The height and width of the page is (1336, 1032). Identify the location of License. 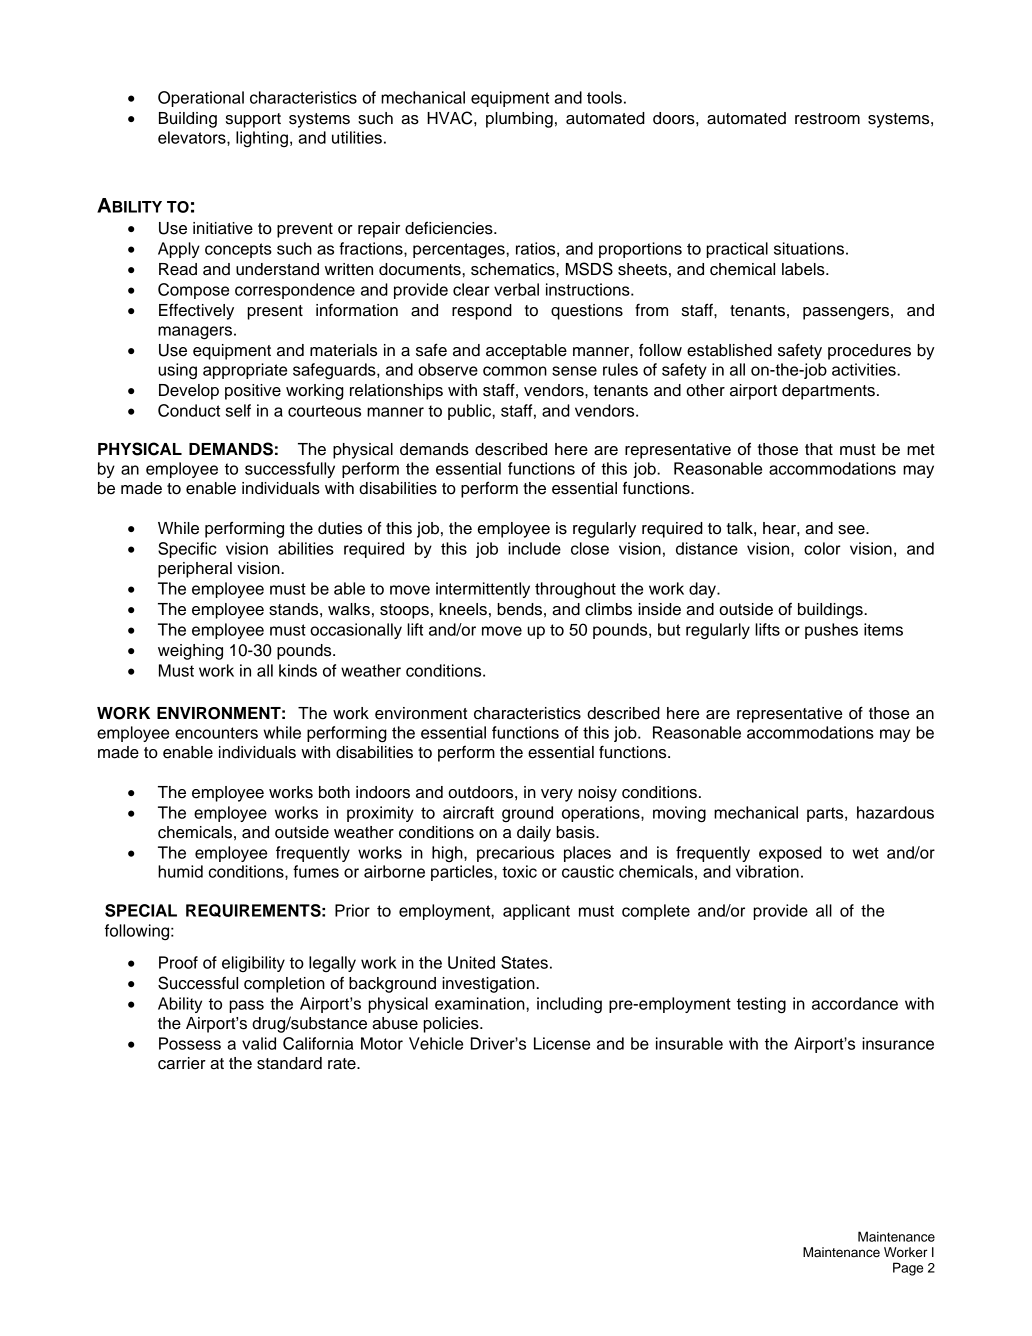
(562, 1043).
